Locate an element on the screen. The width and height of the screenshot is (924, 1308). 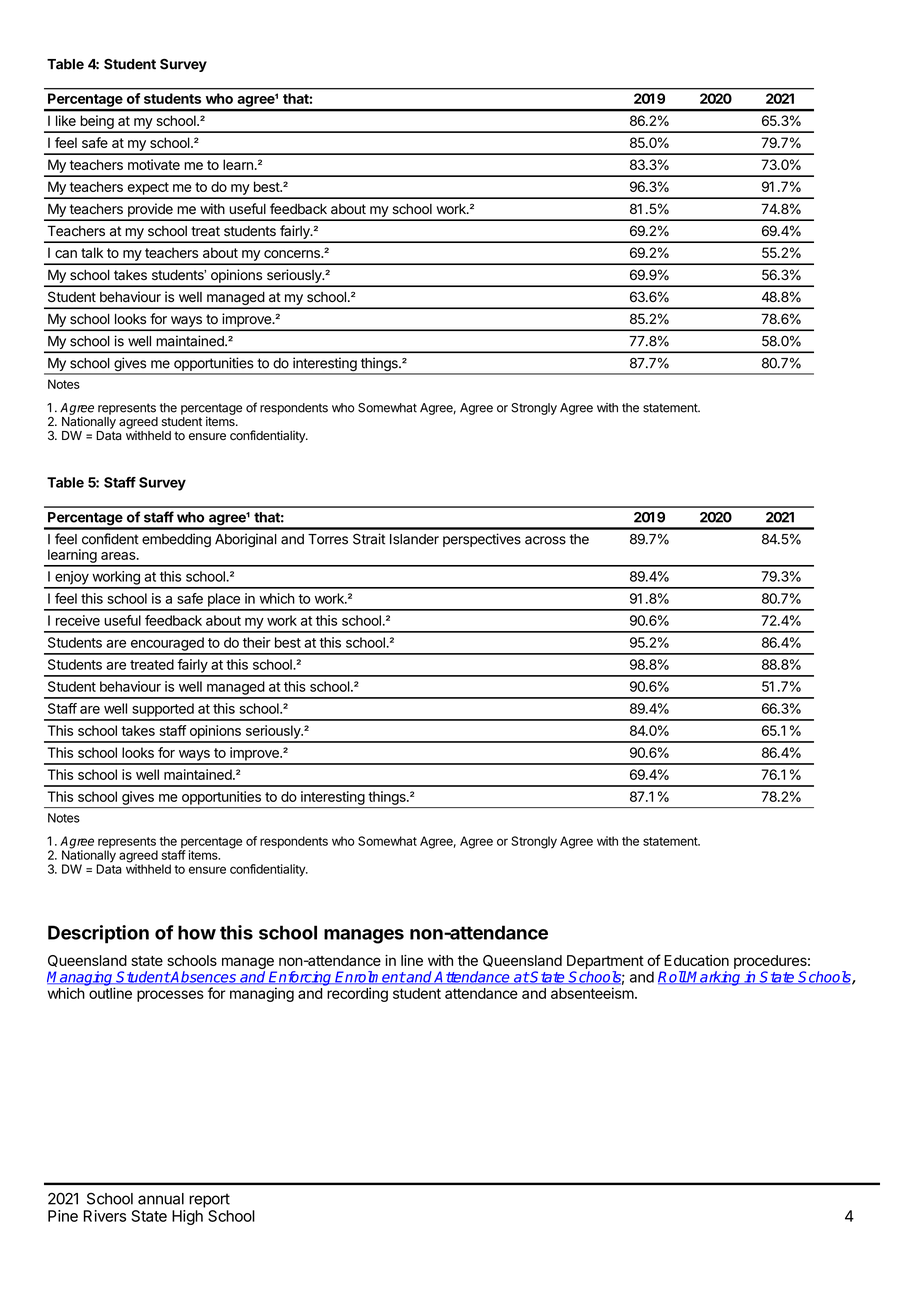
across is located at coordinates (545, 540).
